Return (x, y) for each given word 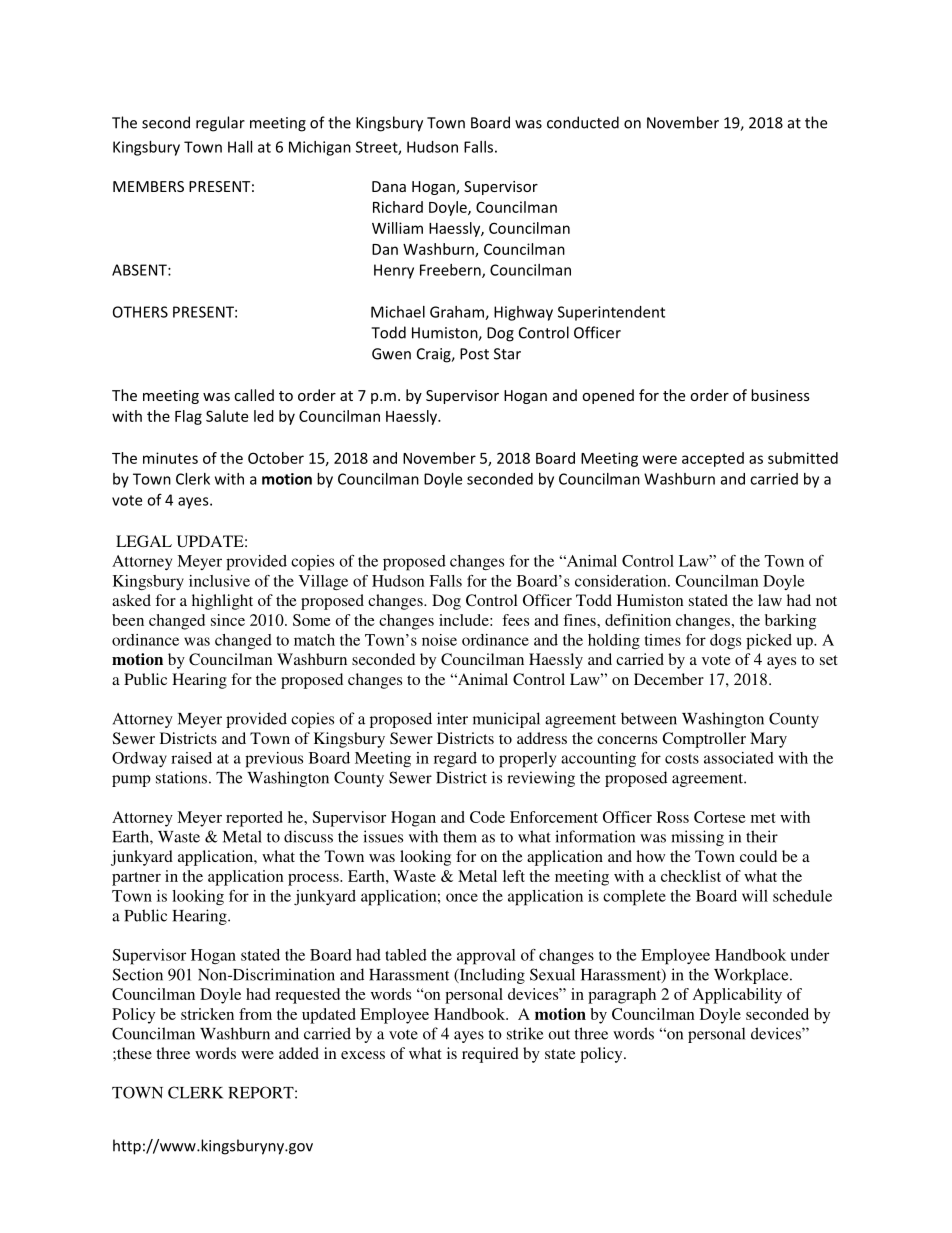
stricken (207, 1014)
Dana (389, 186)
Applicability (737, 996)
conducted (583, 122)
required (490, 1055)
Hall (240, 147)
